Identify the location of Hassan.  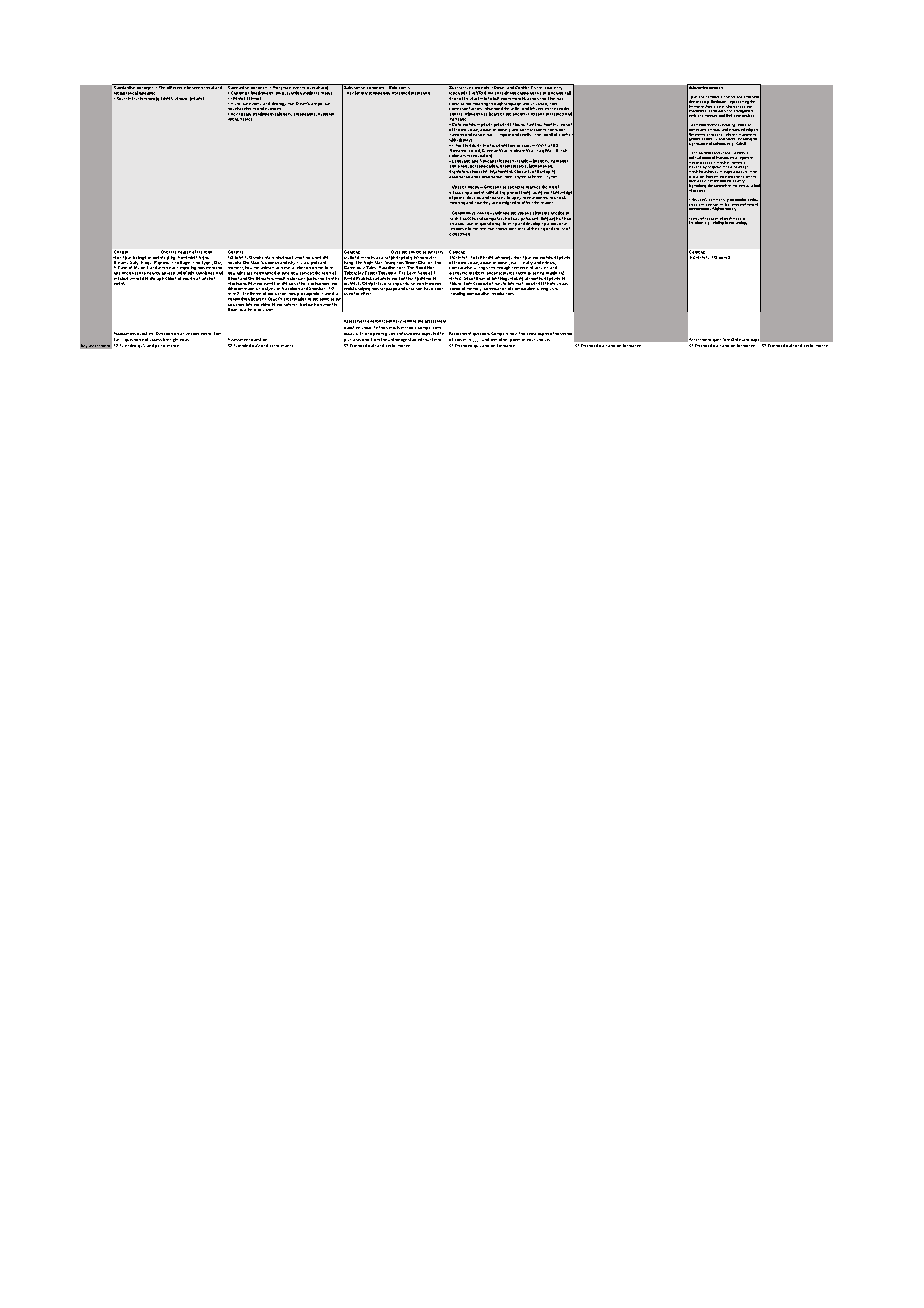
(711, 116).
